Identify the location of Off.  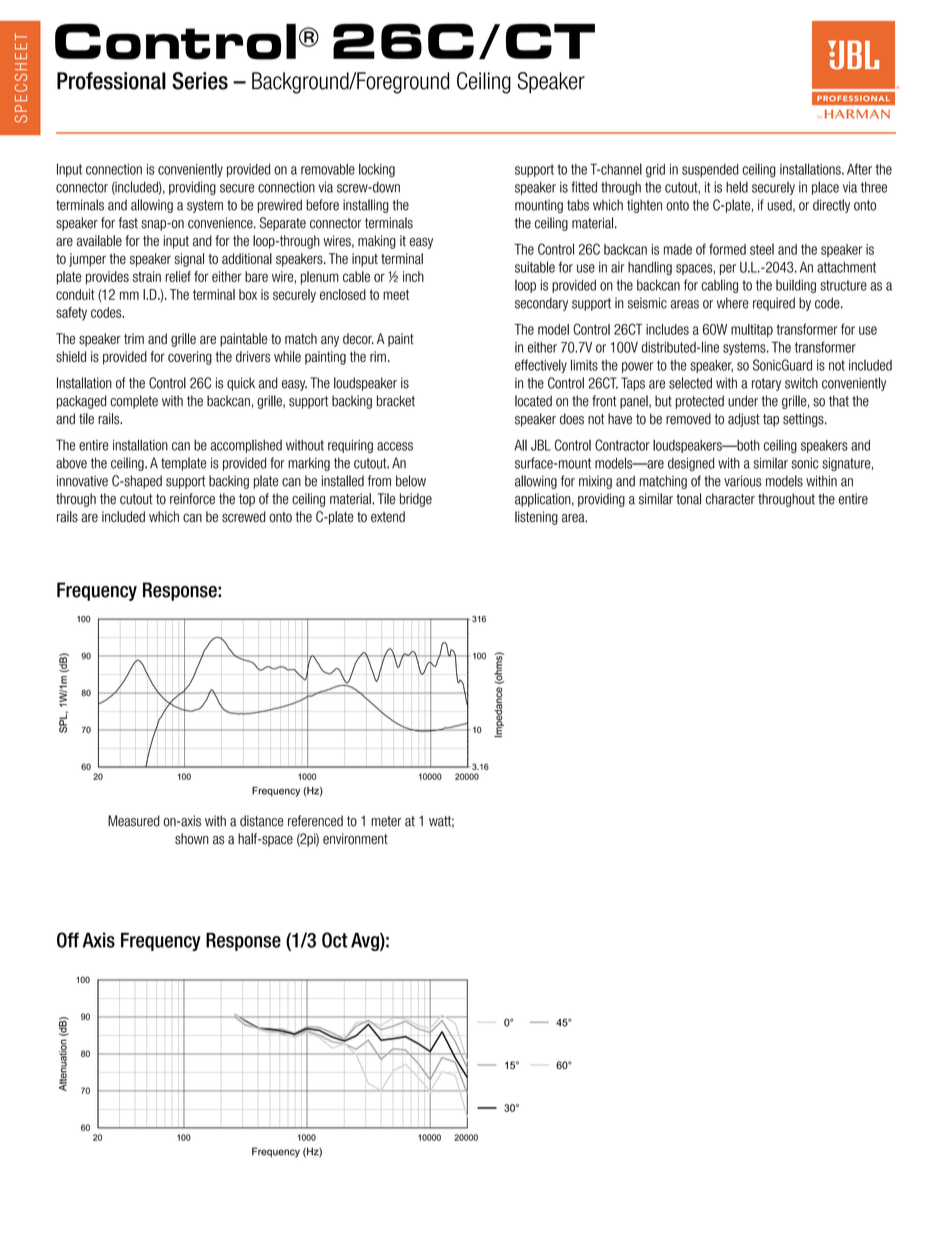
(68, 940).
